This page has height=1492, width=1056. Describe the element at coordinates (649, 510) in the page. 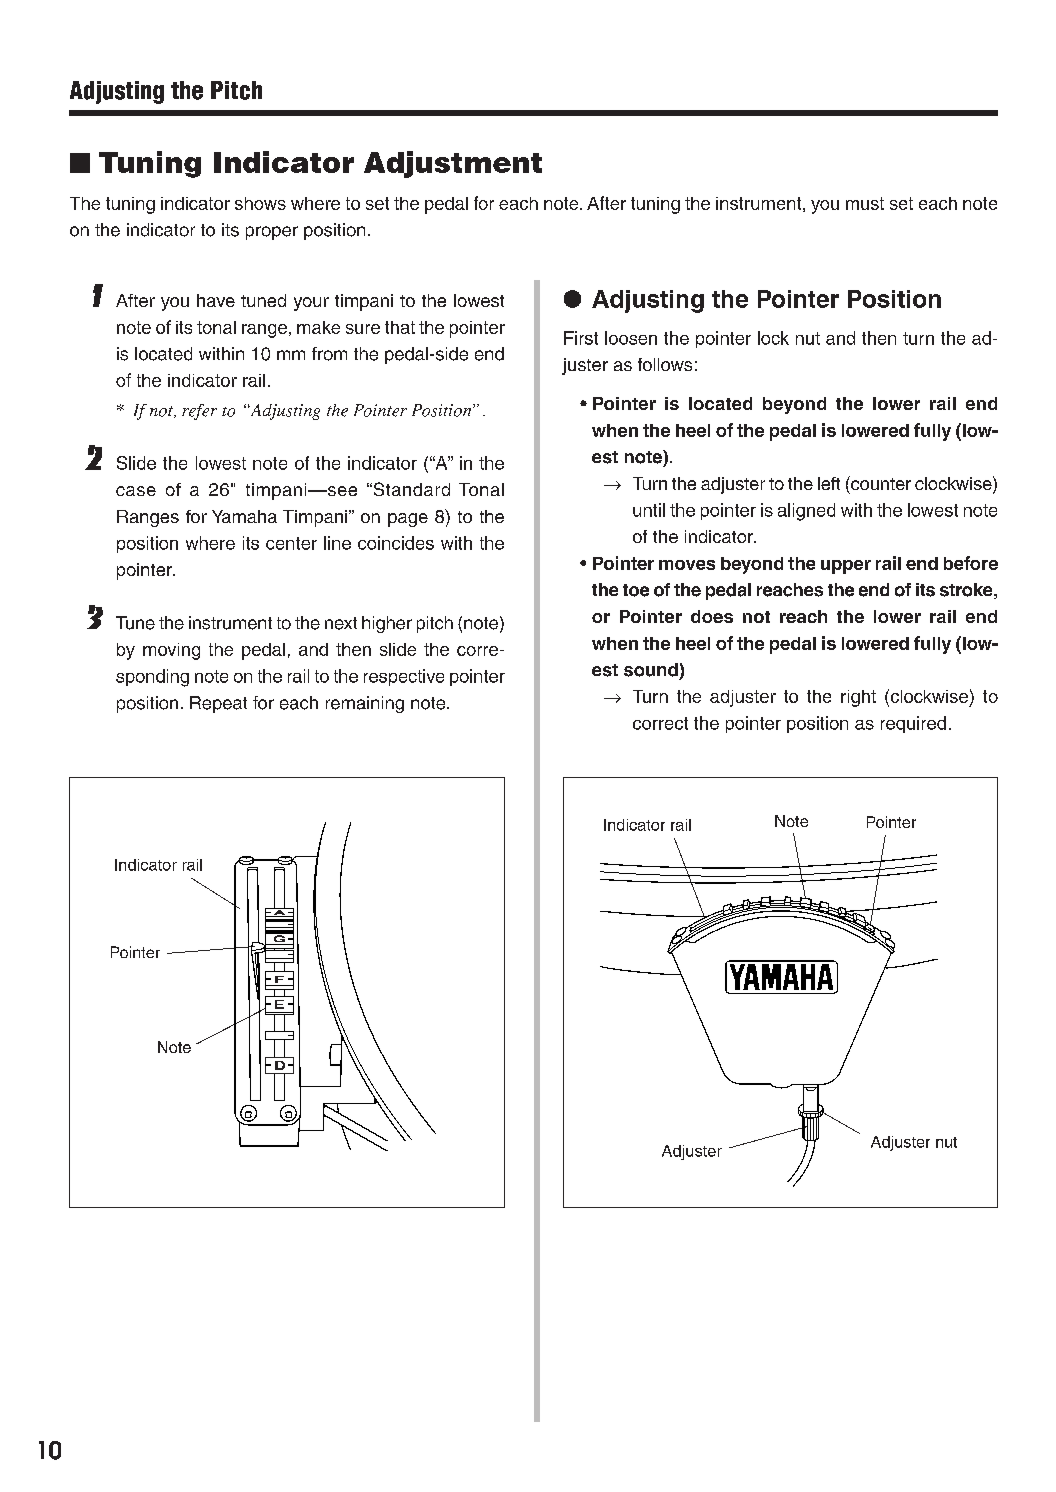

I see `until` at that location.
